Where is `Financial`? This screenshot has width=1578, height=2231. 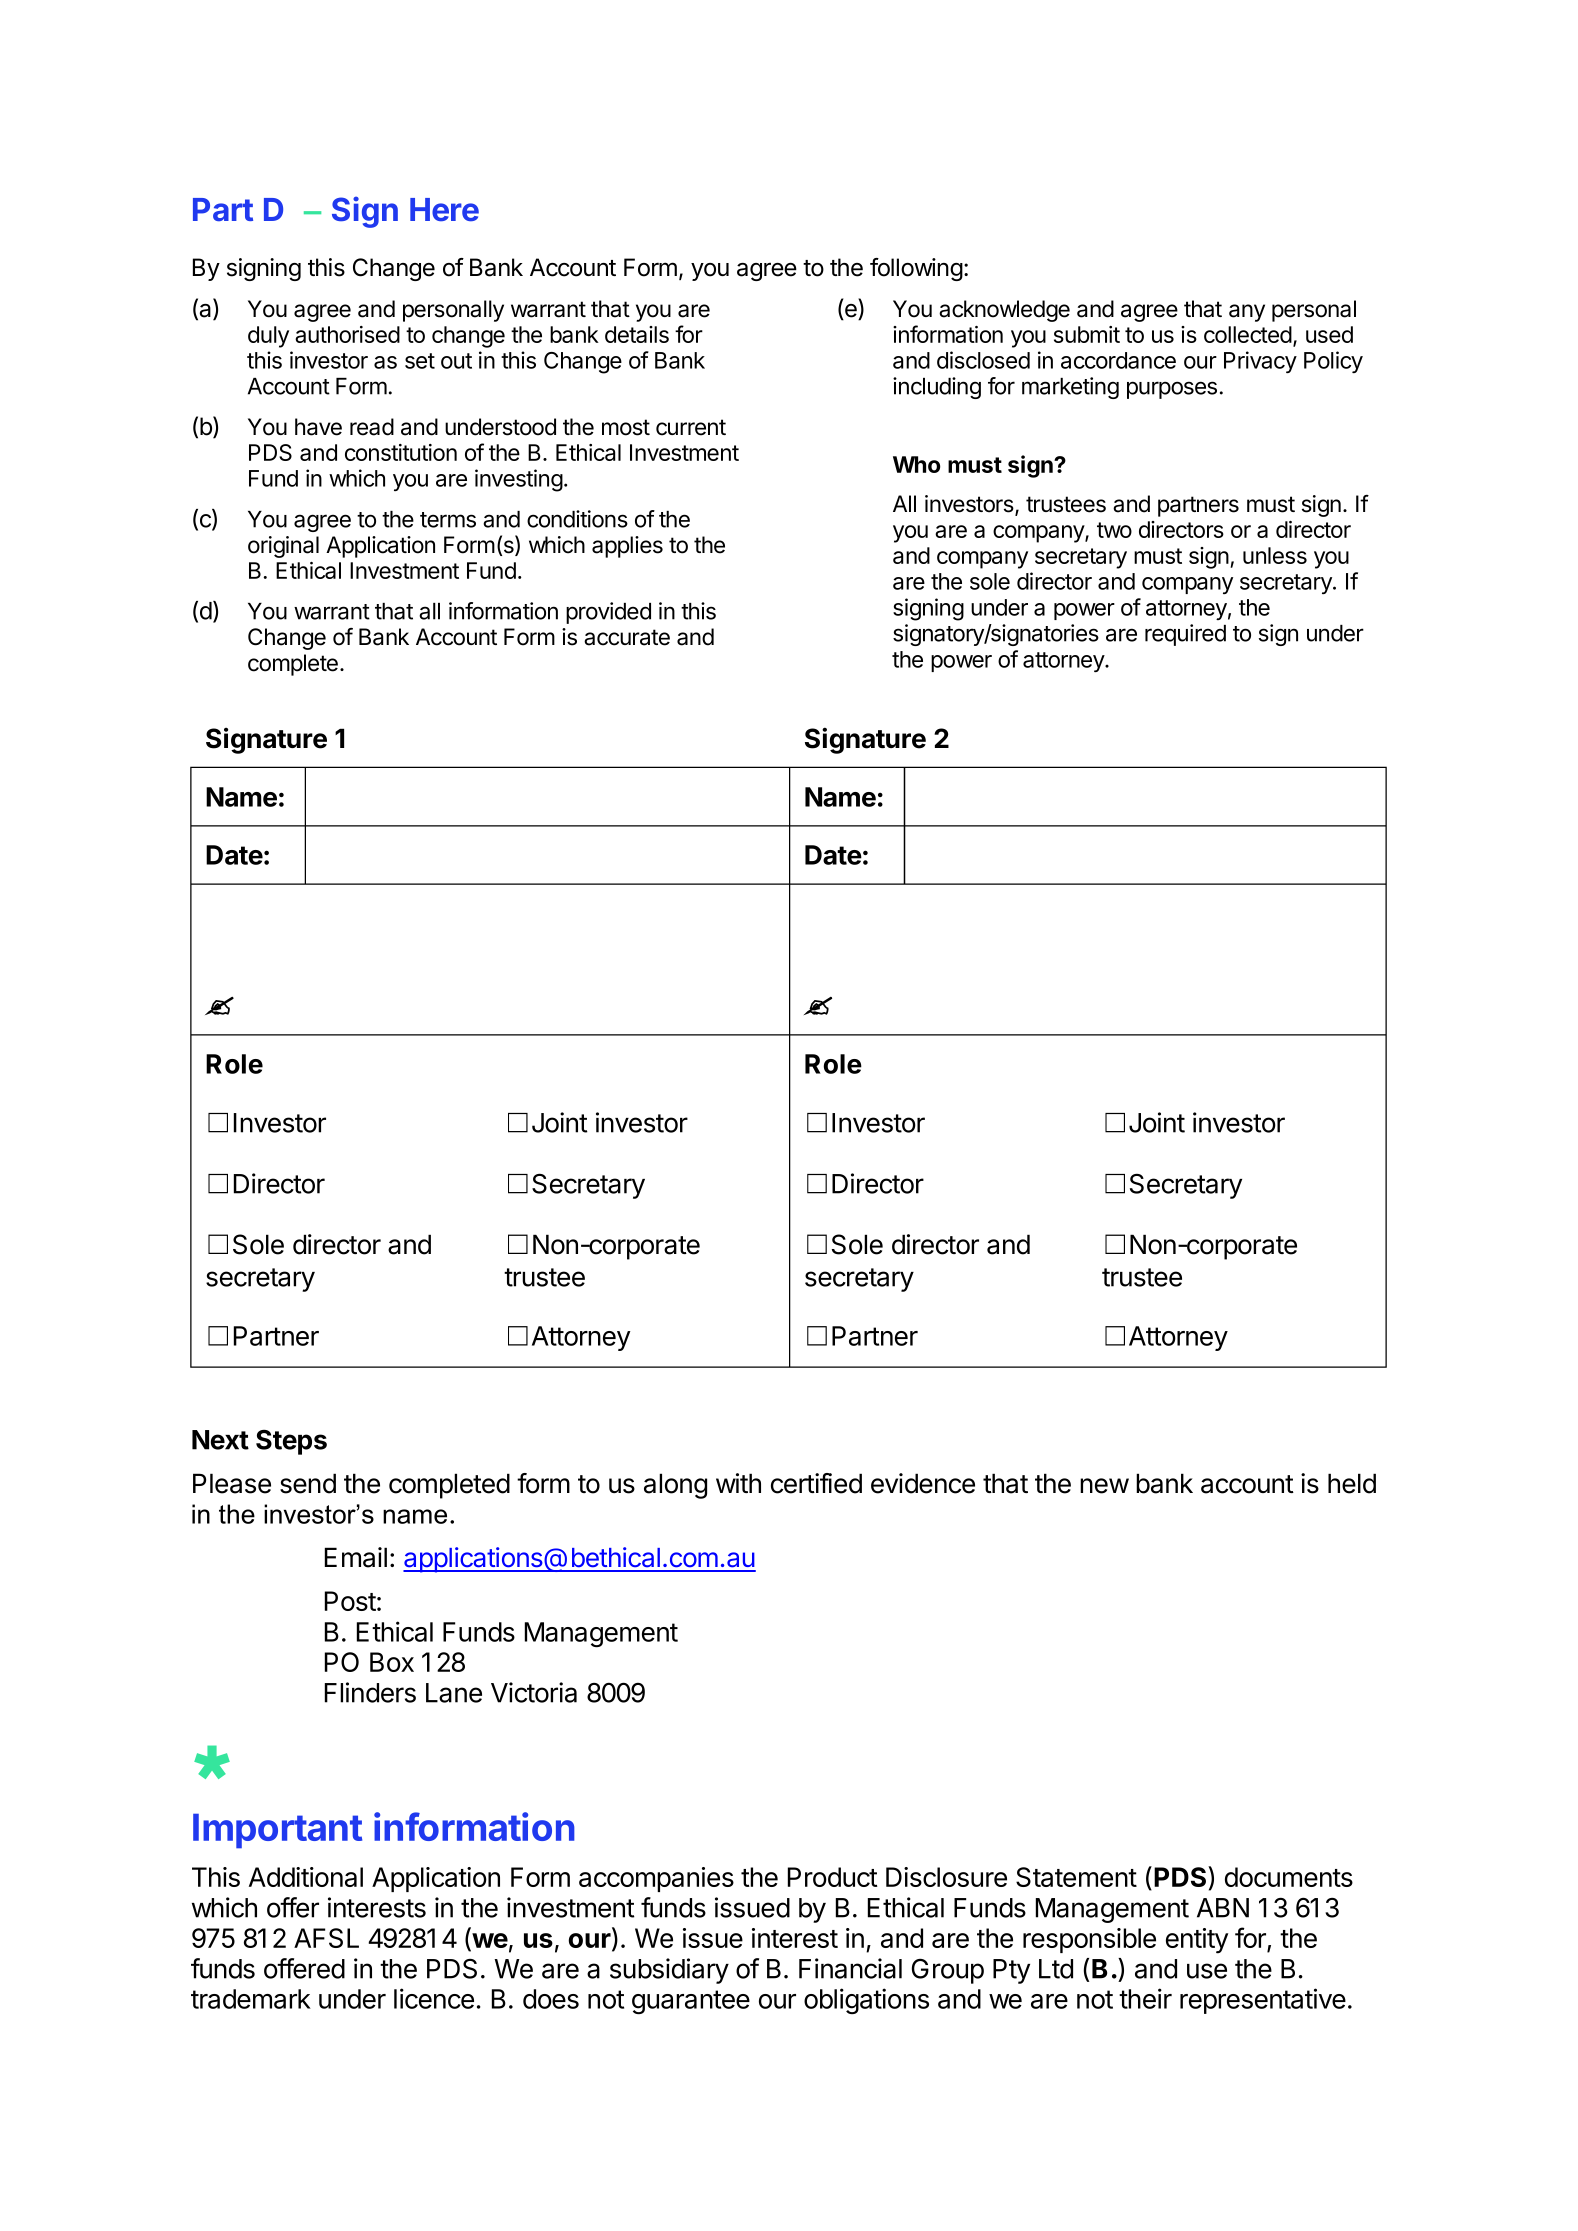 Financial is located at coordinates (850, 1968).
